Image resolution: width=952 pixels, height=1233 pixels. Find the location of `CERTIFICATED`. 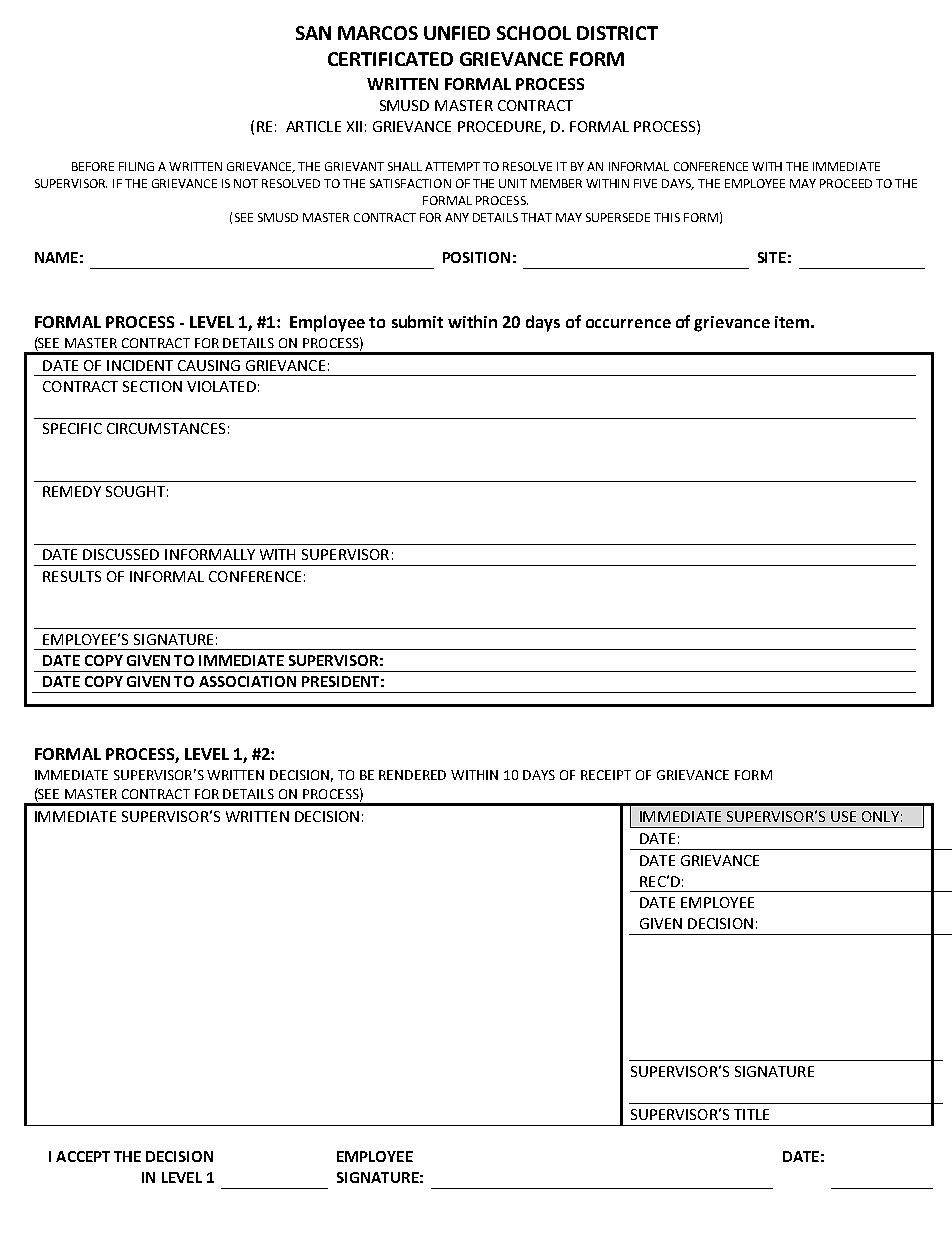

CERTIFICATED is located at coordinates (390, 59).
